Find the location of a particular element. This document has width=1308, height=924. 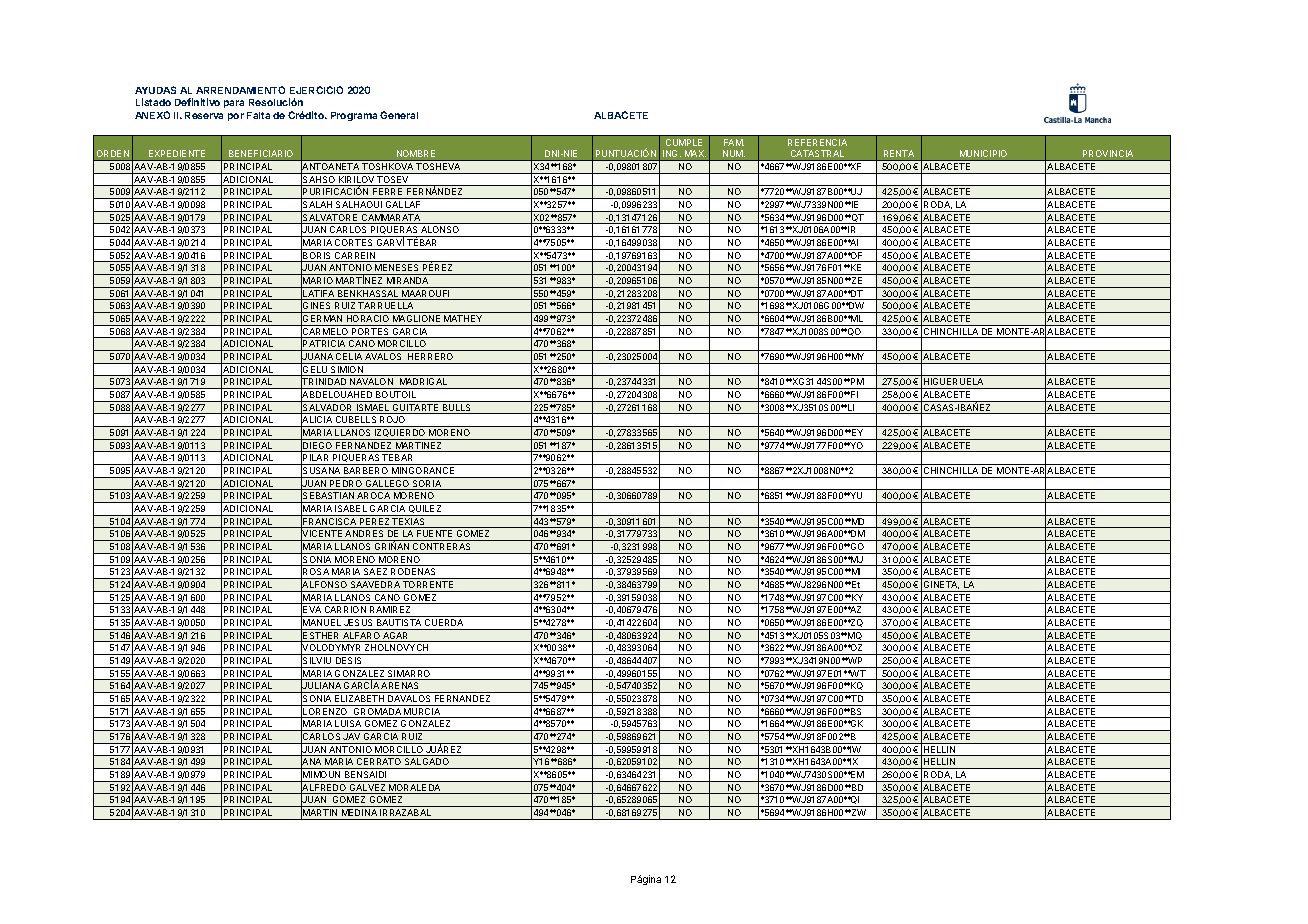

Programa is located at coordinates (354, 116).
